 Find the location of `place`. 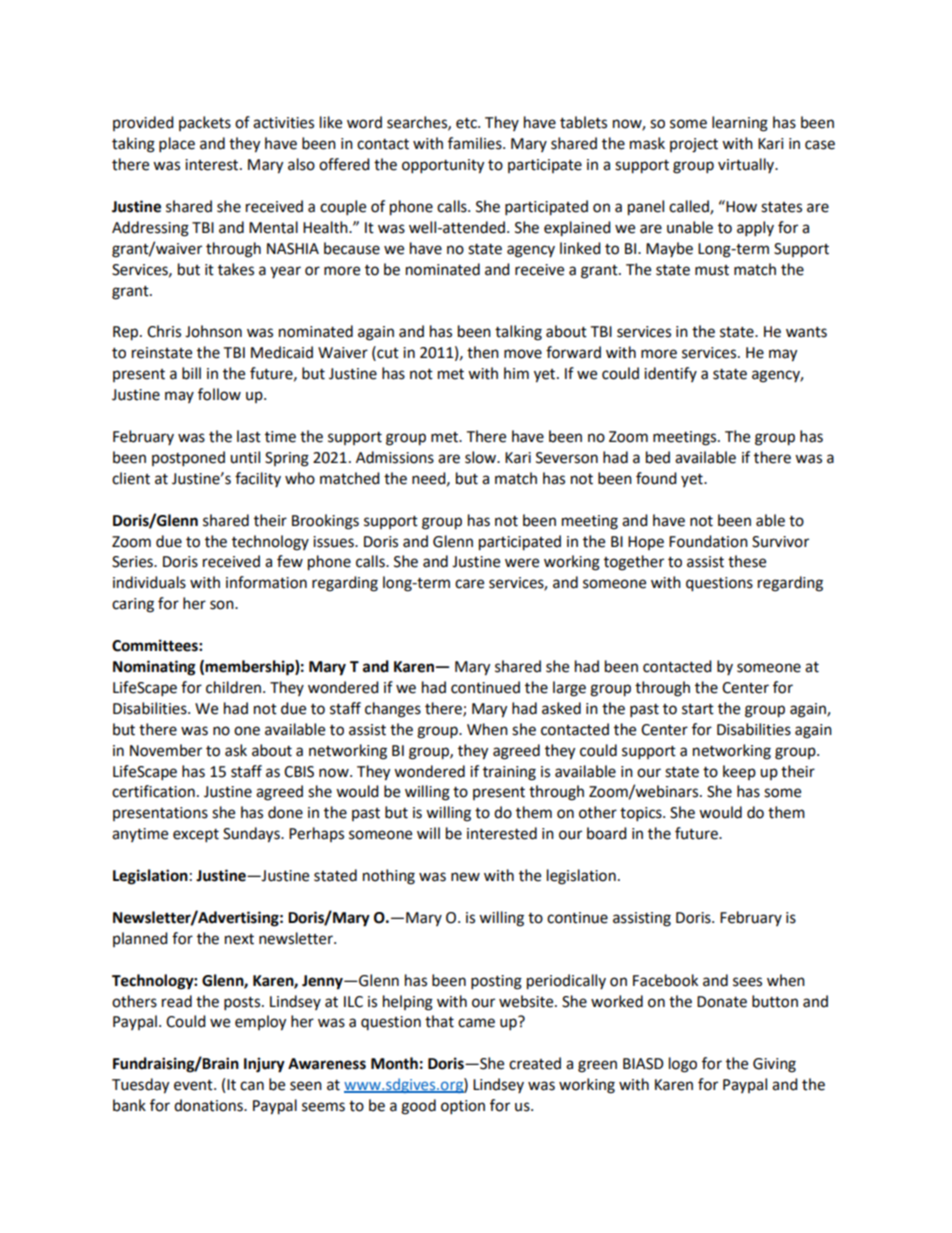

place is located at coordinates (177, 145).
